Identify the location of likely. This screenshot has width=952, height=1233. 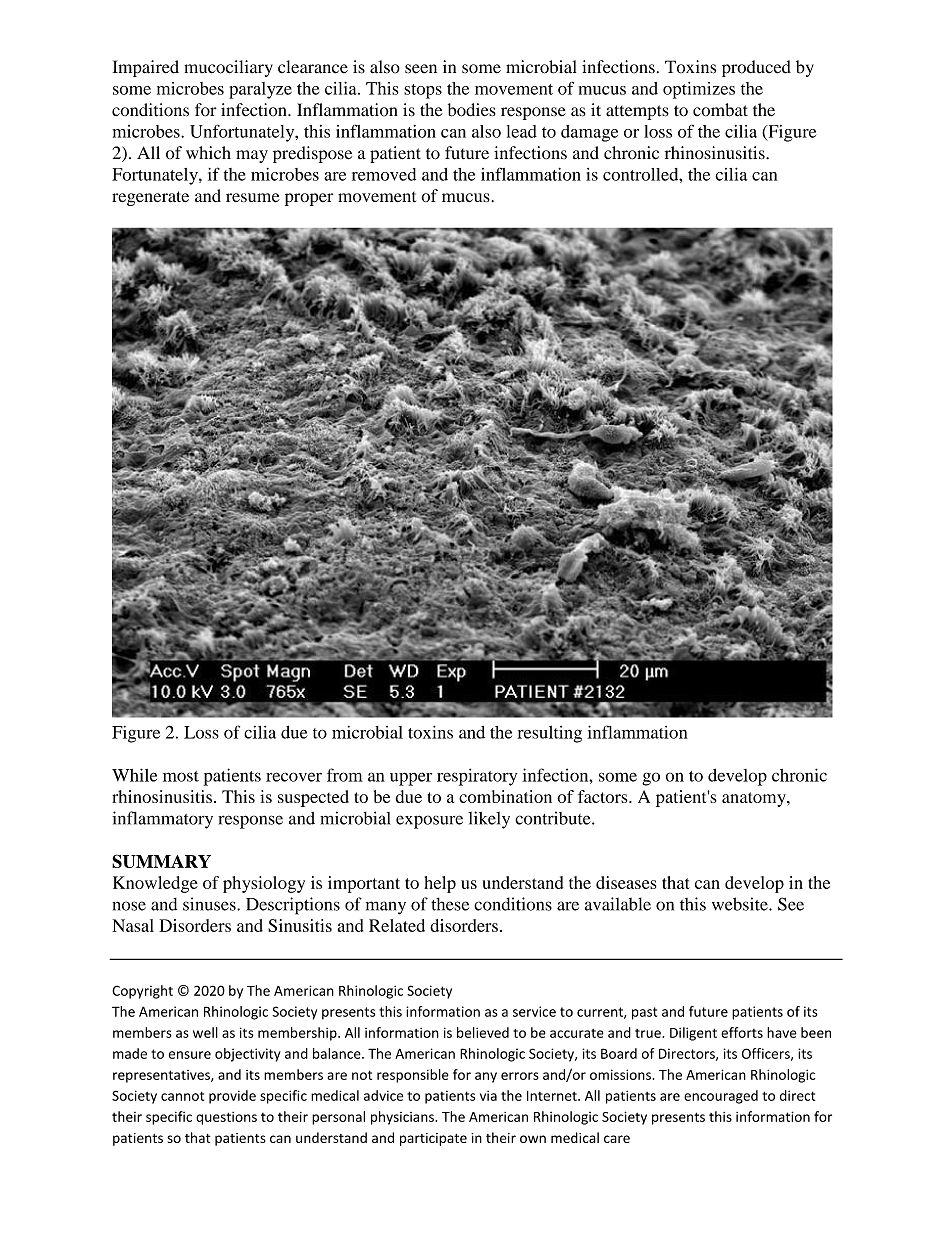
(489, 820).
